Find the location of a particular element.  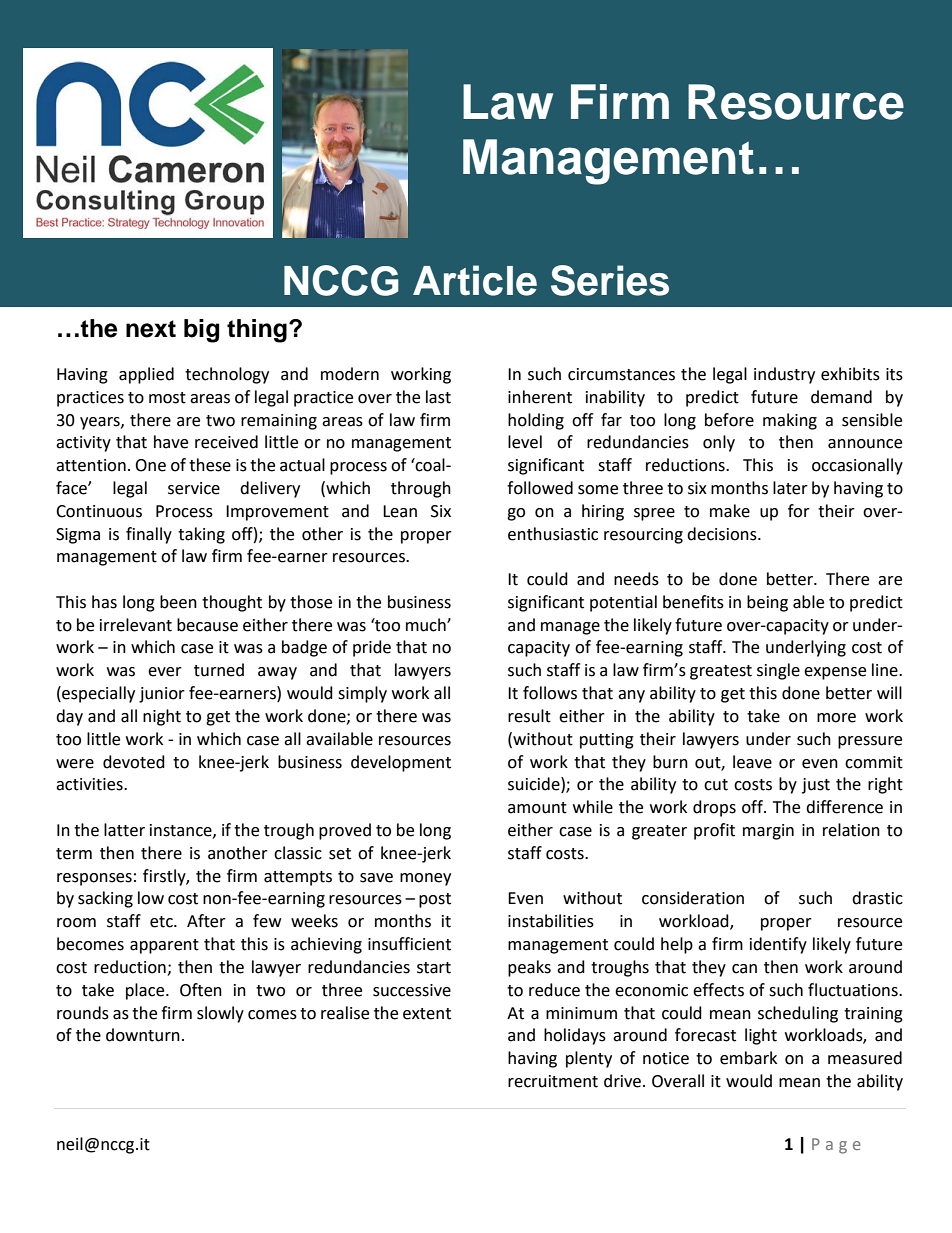

instabilities is located at coordinates (551, 921).
